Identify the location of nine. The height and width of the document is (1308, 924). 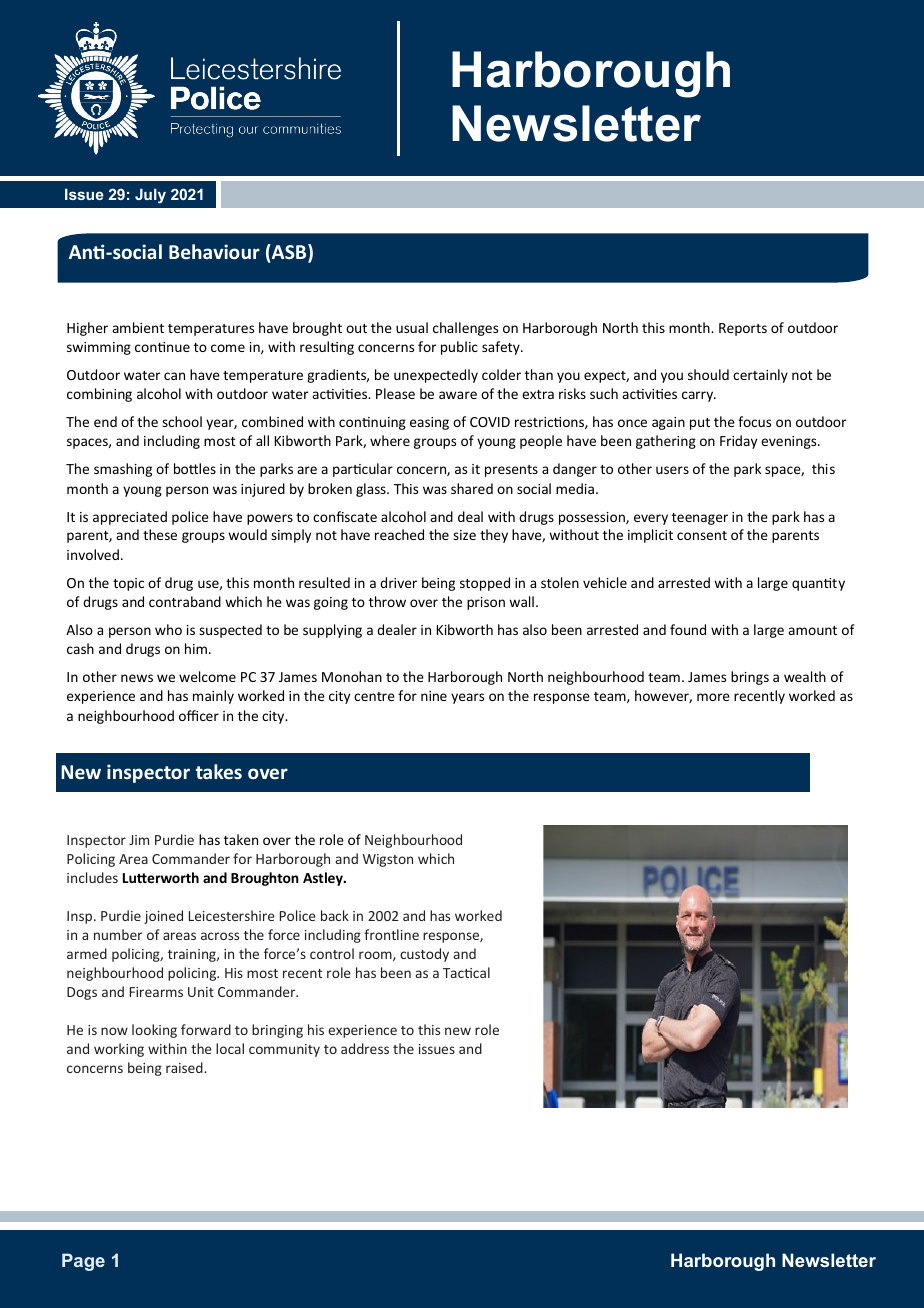
(434, 696).
